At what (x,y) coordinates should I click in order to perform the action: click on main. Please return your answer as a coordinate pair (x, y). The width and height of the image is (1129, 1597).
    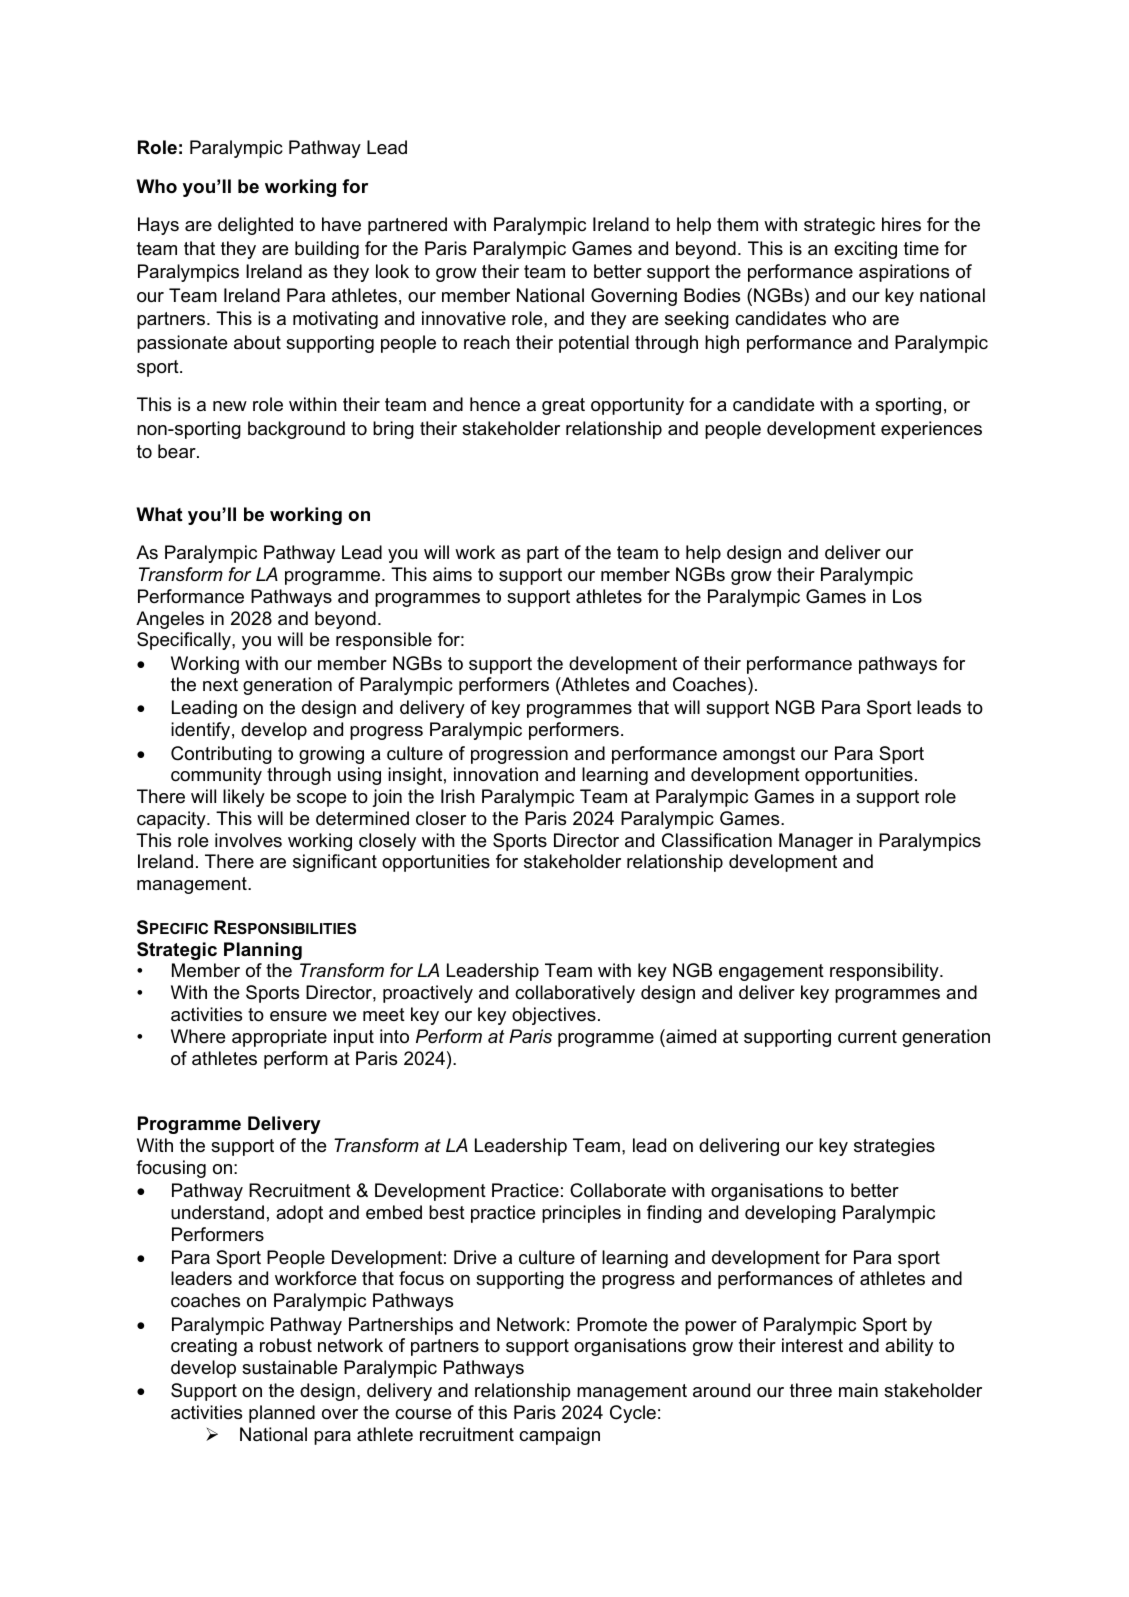
    Looking at the image, I should click on (858, 1390).
